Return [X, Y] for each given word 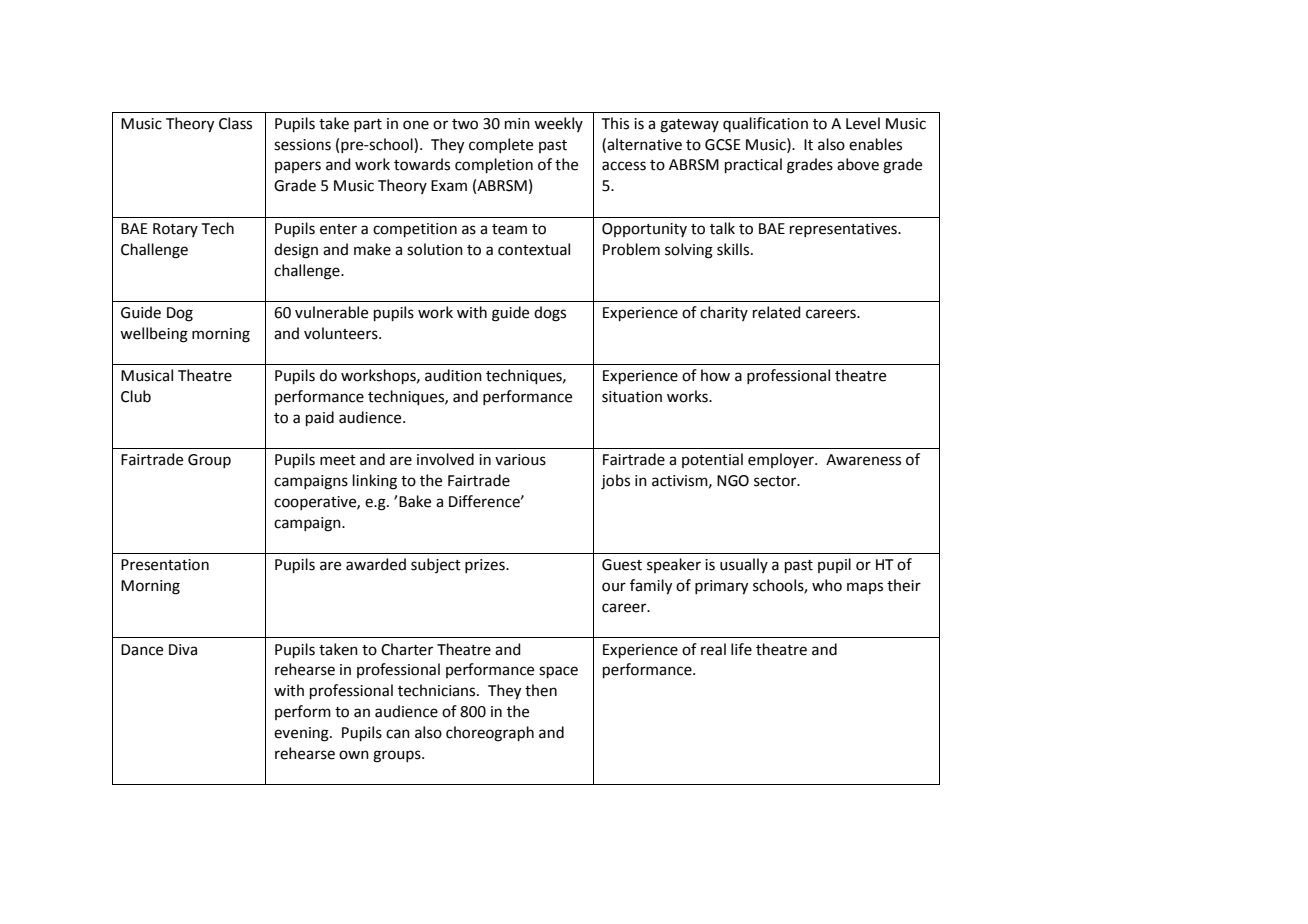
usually [744, 565]
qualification [765, 124]
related [777, 312]
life [741, 649]
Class [235, 123]
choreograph [490, 734]
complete [501, 145]
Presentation [165, 565]
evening [302, 734]
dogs [550, 314]
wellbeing [154, 335]
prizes [486, 566]
